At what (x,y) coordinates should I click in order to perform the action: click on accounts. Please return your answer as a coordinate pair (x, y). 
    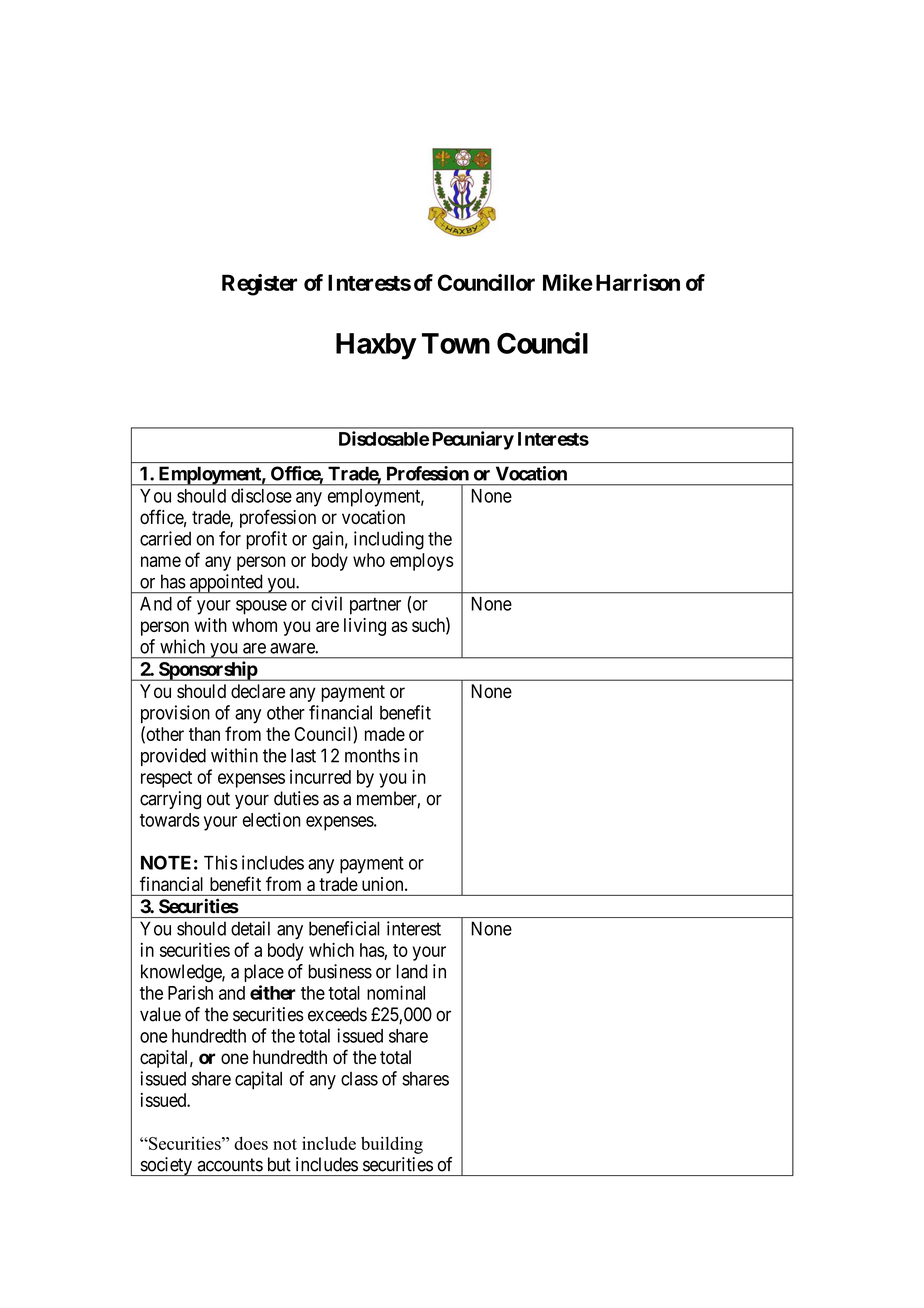
    Looking at the image, I should click on (230, 1165).
